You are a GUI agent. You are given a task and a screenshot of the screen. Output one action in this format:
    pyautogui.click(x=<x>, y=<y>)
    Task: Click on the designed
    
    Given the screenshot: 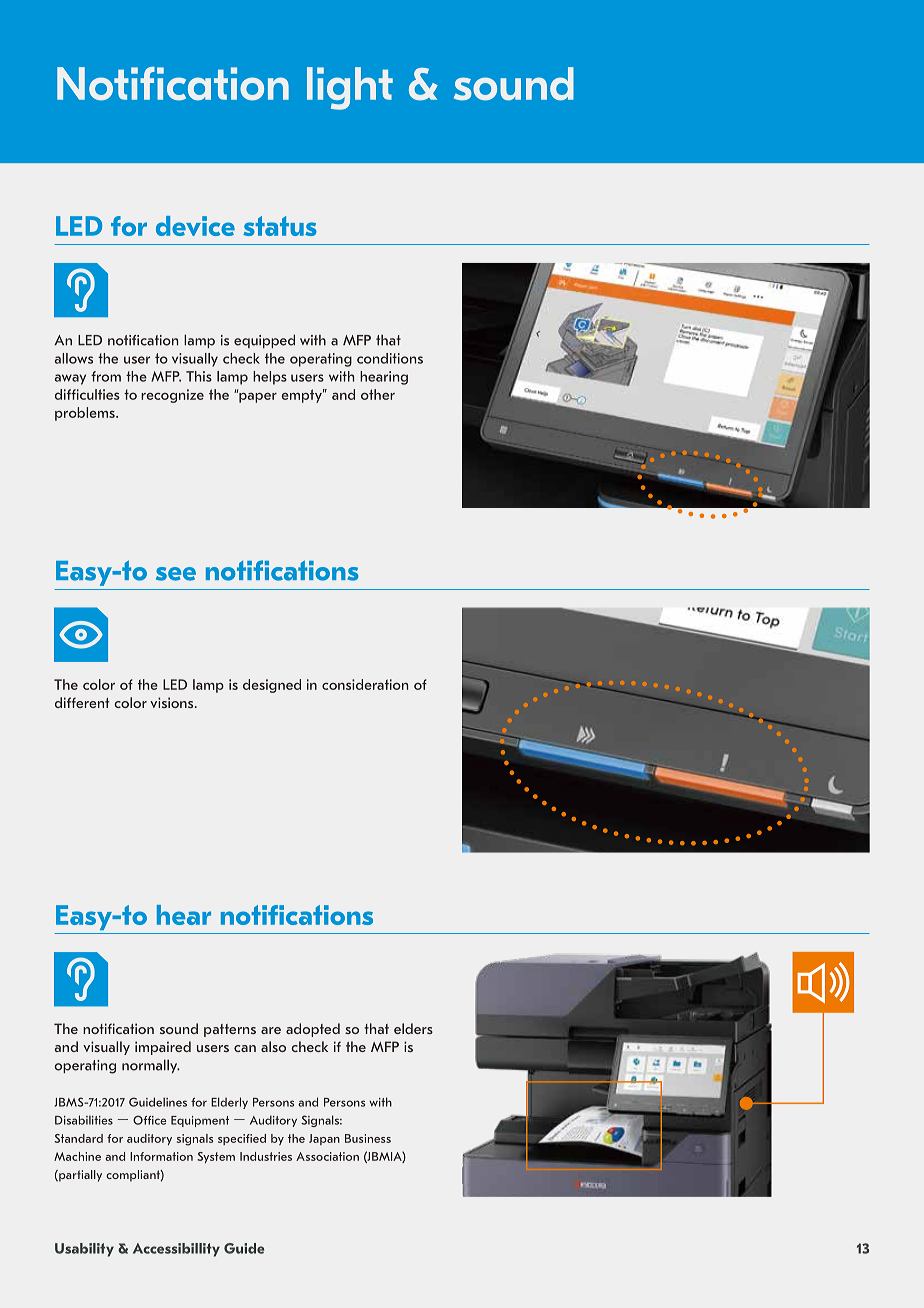 What is the action you would take?
    pyautogui.click(x=272, y=686)
